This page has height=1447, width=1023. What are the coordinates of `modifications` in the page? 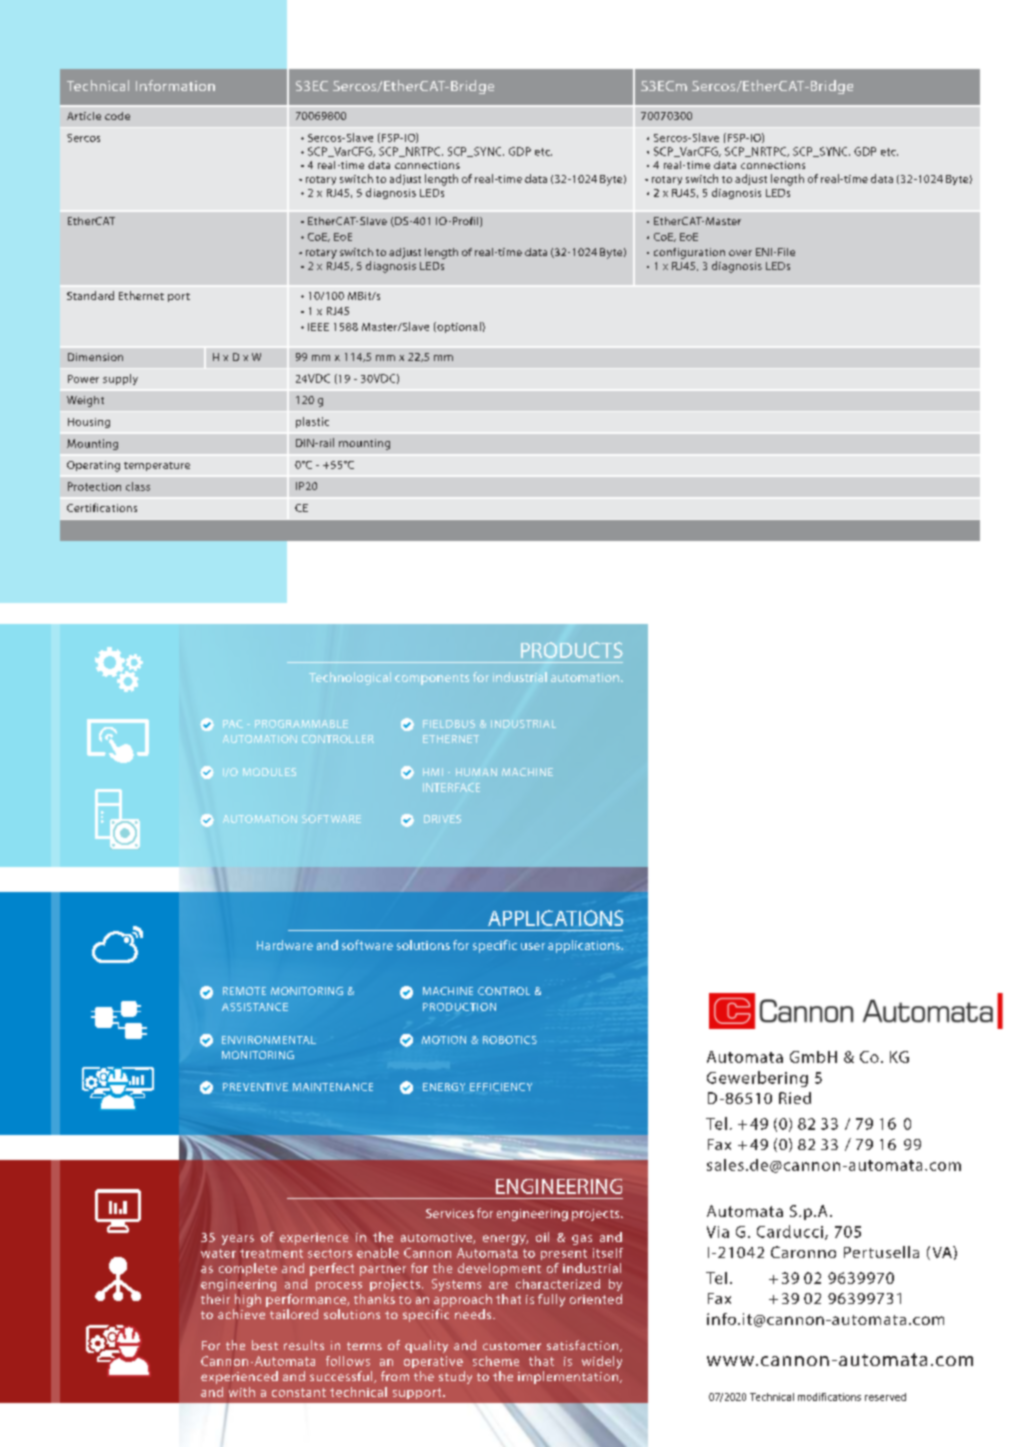 It's located at (829, 1397).
